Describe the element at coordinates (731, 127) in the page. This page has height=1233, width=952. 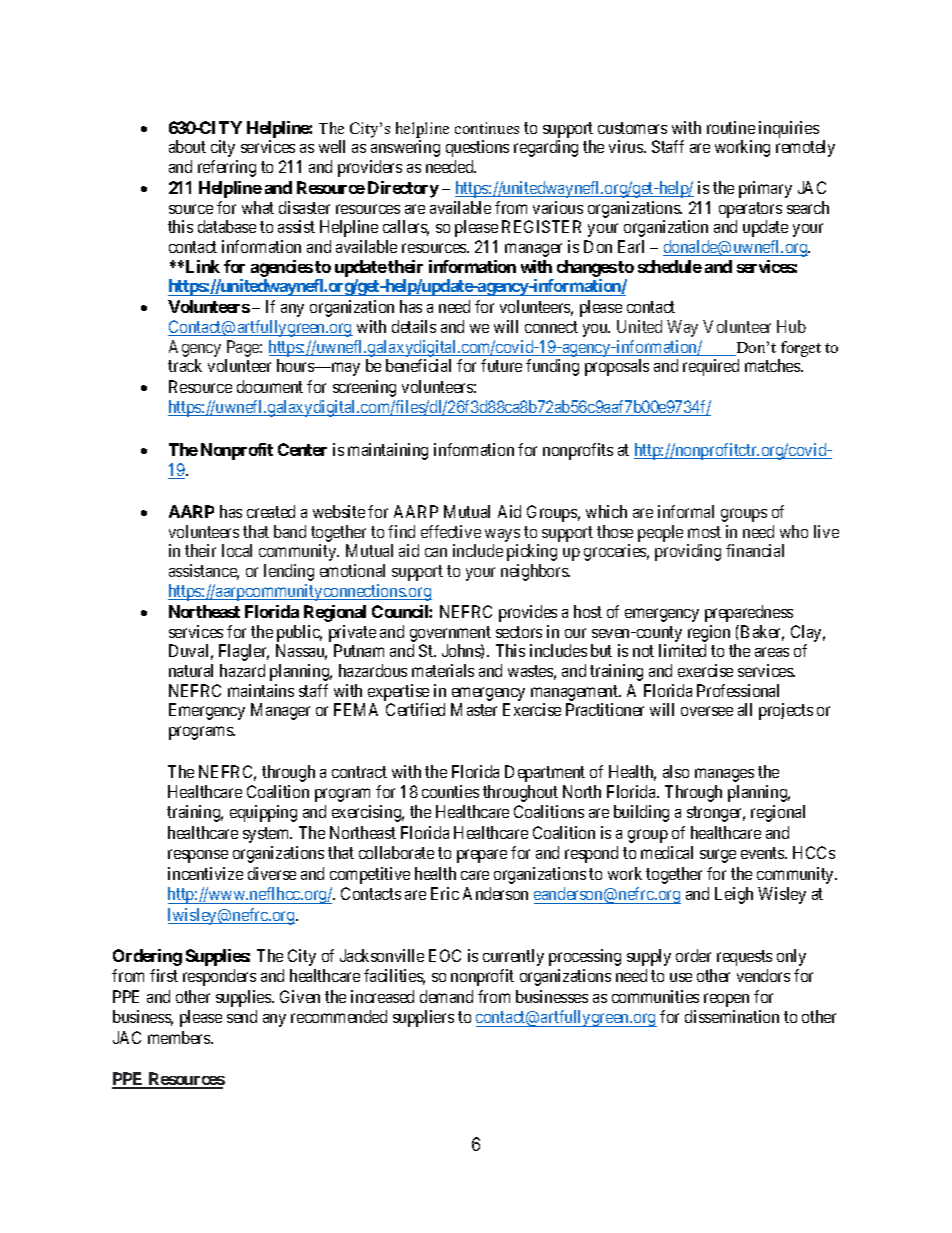
I see `routine` at that location.
